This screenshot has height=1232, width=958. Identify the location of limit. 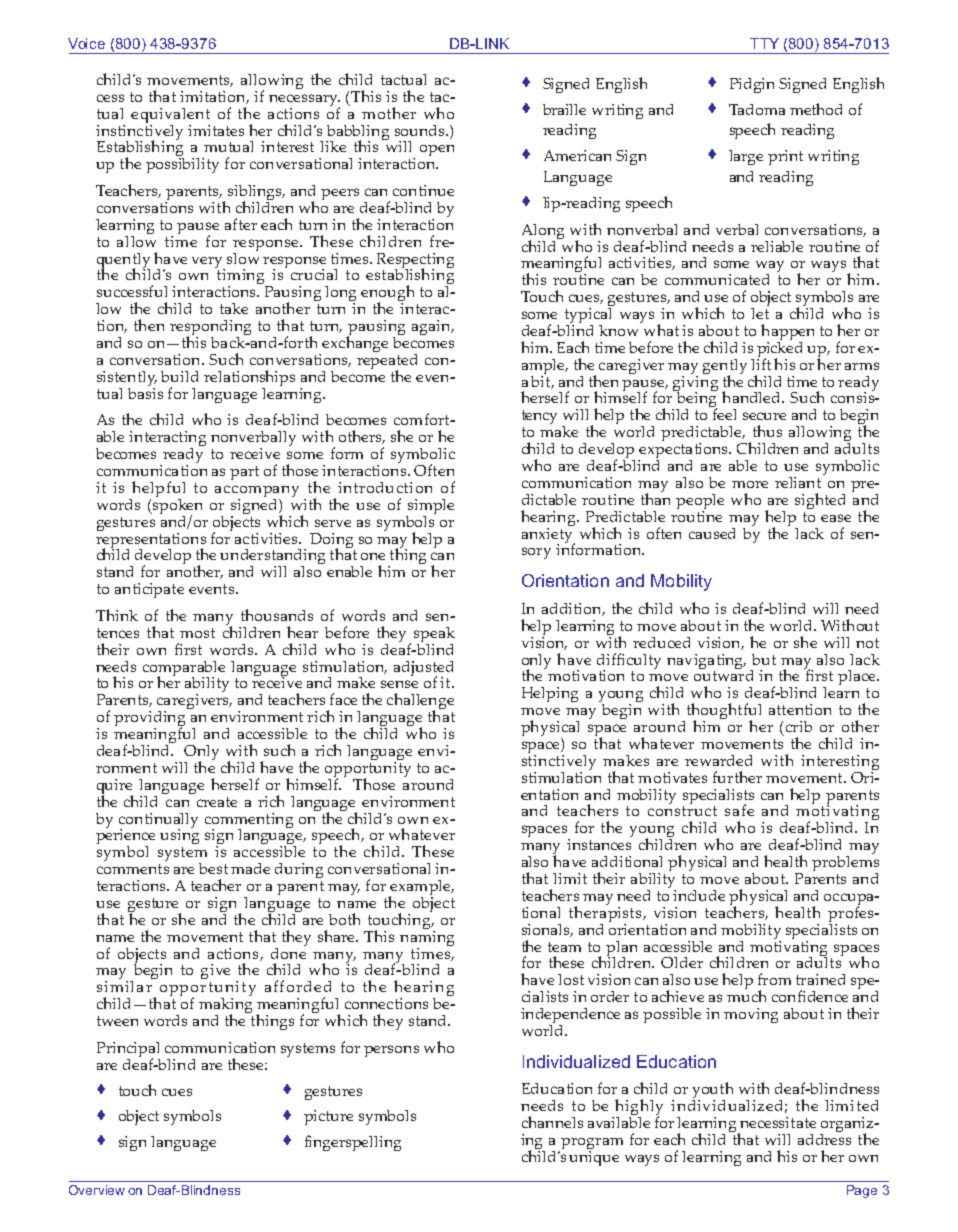
(570, 878).
